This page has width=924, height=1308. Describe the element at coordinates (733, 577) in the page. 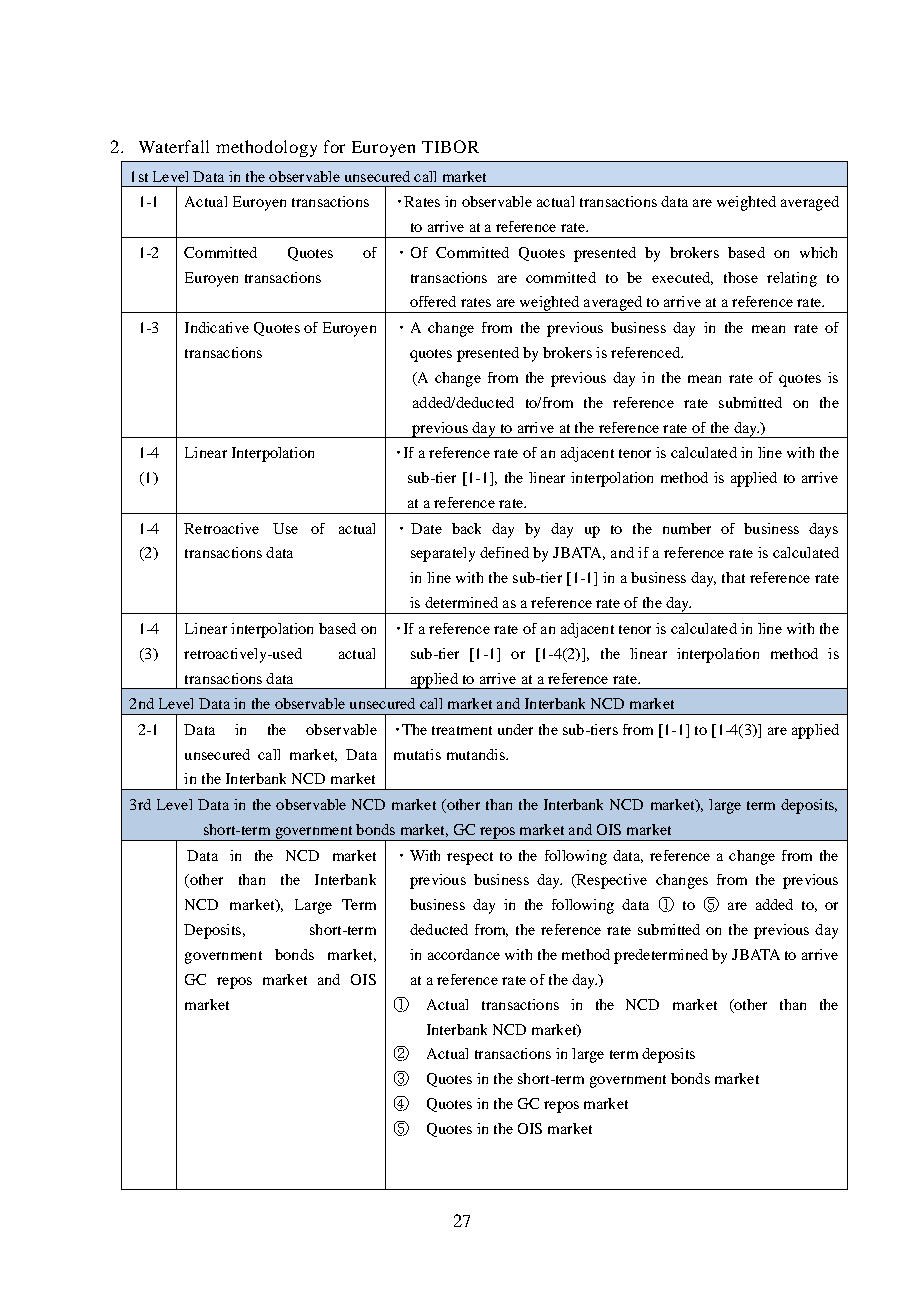

I see `that` at that location.
